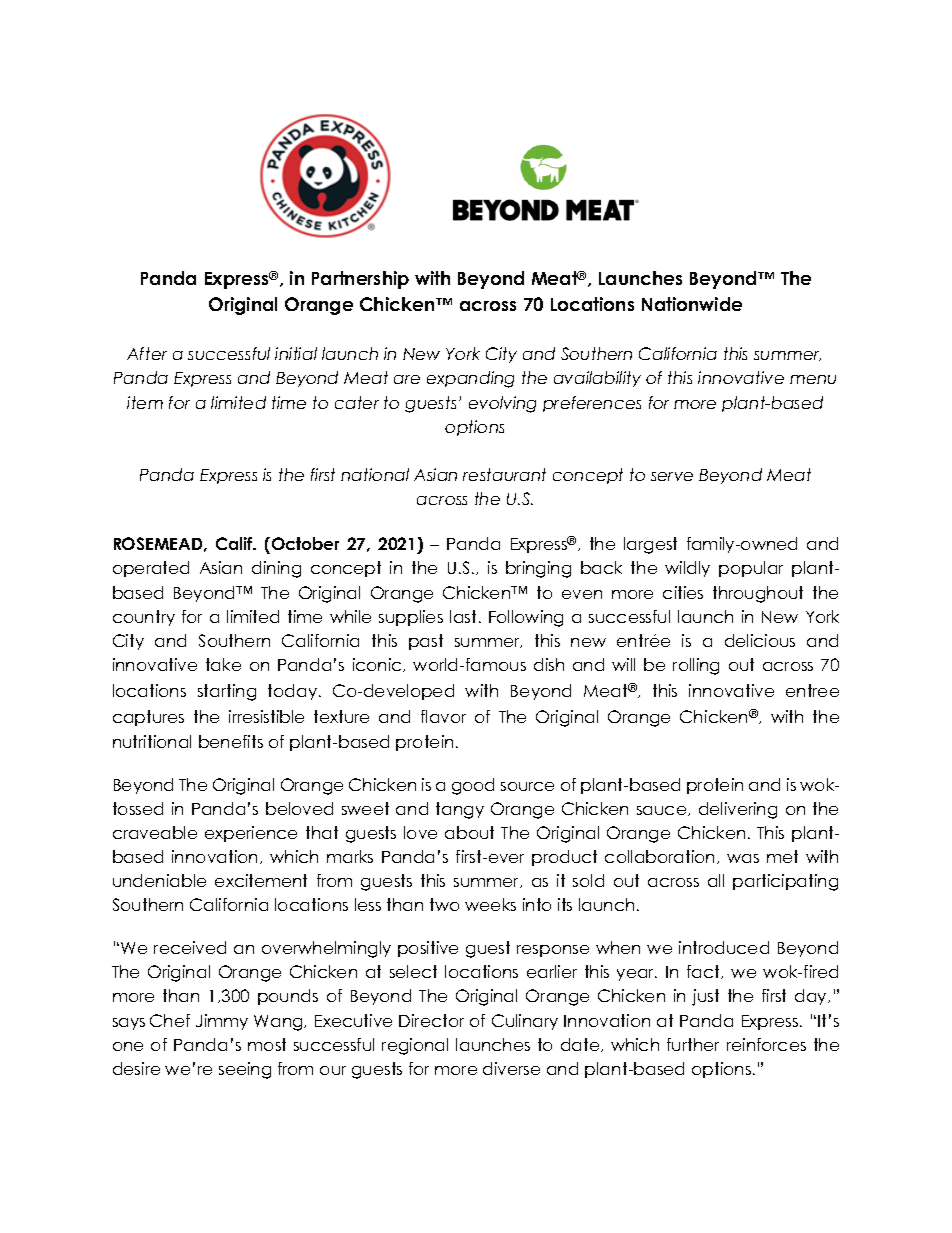  What do you see at coordinates (223, 664) in the screenshot?
I see `take` at bounding box center [223, 664].
